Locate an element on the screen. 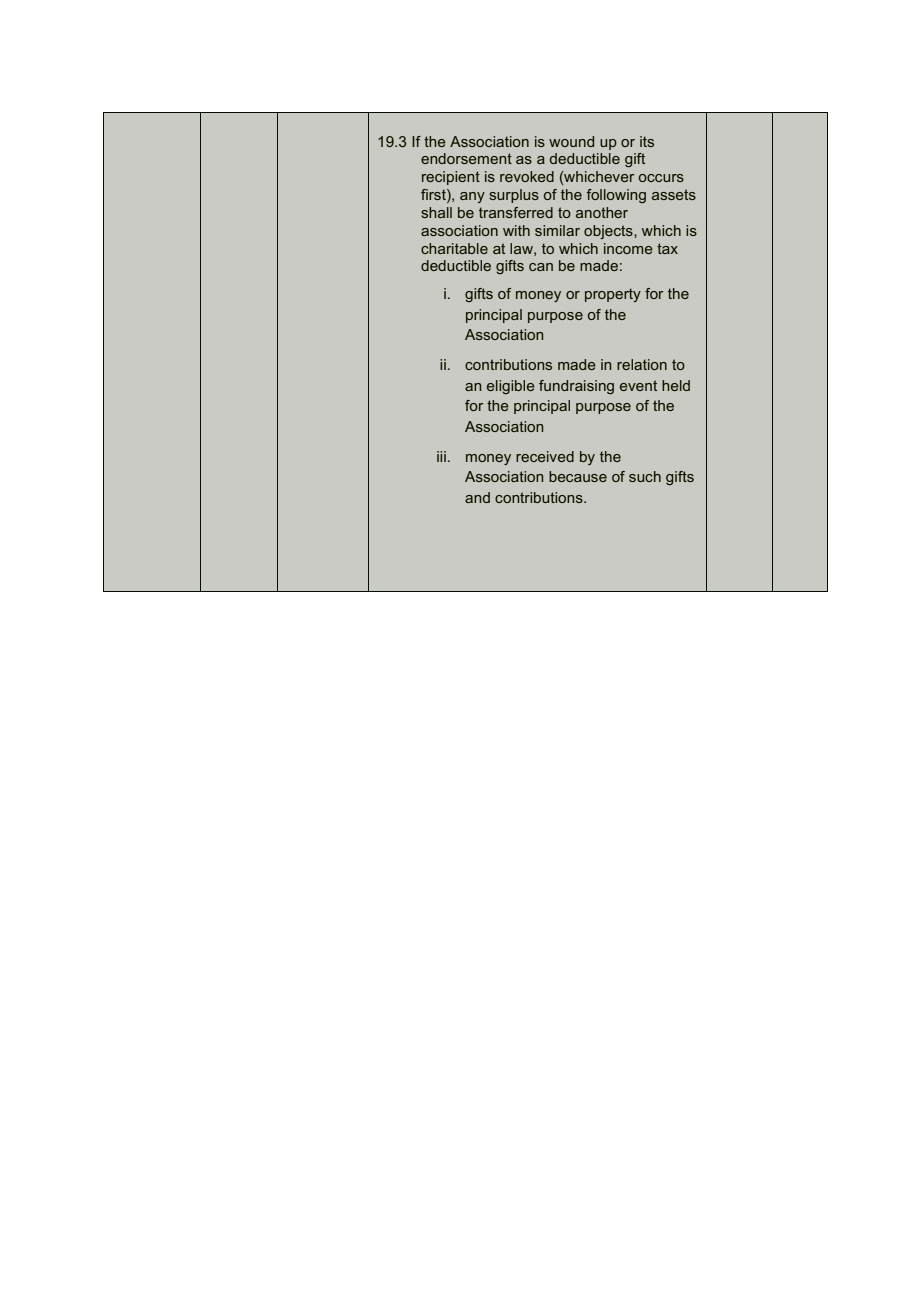 The width and height of the screenshot is (924, 1308). income is located at coordinates (628, 248).
